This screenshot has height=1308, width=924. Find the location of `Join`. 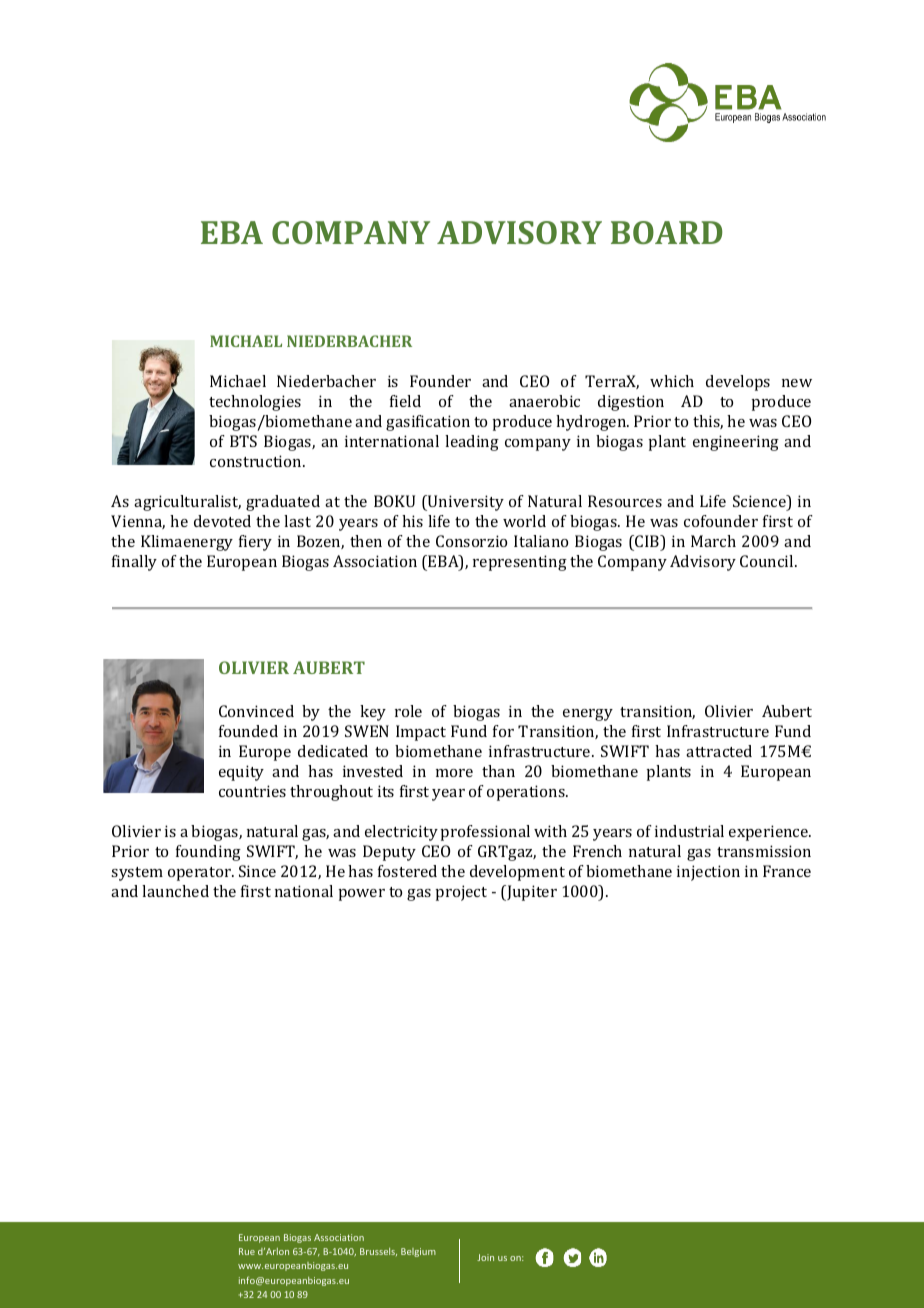

Join is located at coordinates (485, 1257).
